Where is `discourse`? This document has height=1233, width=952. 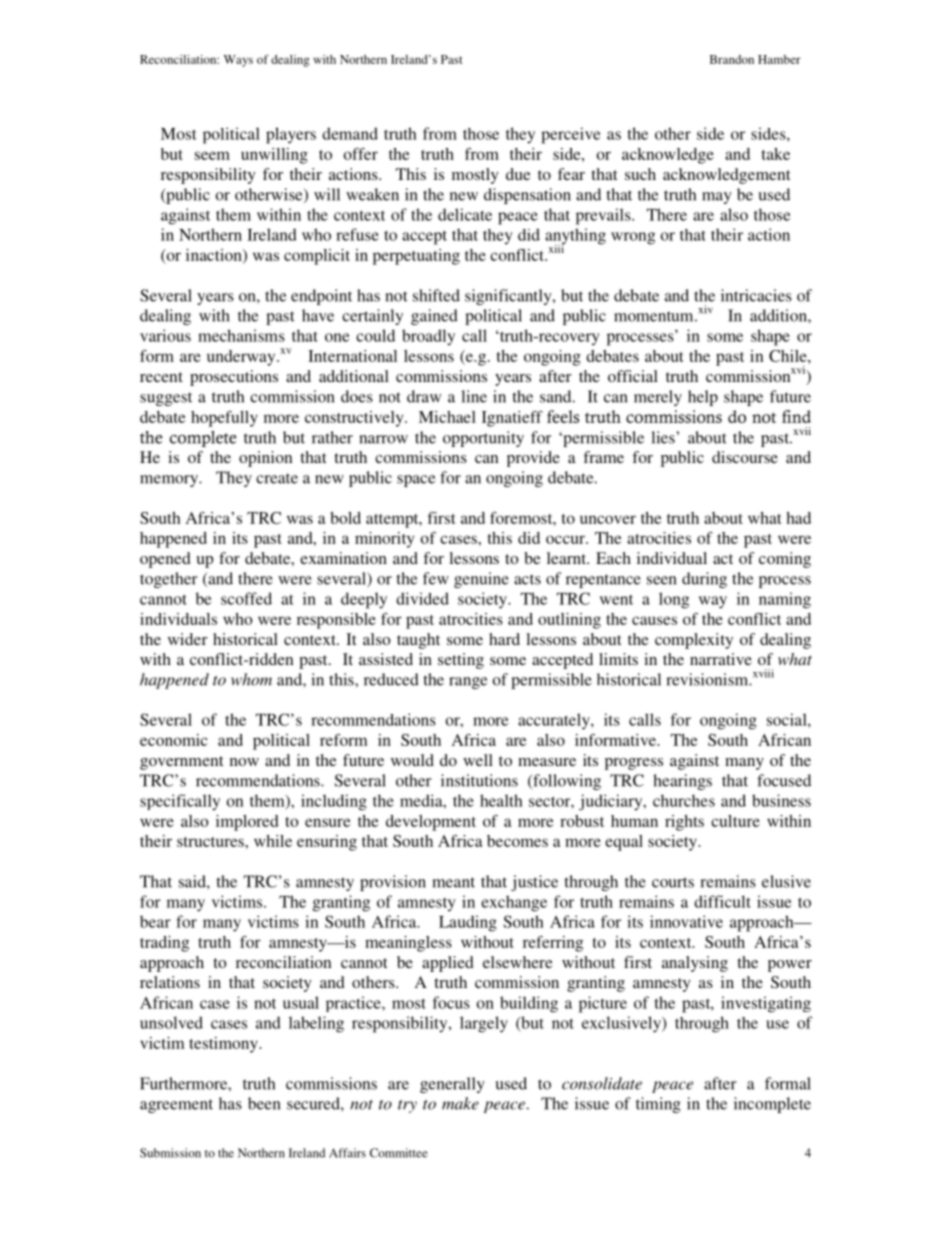 discourse is located at coordinates (745, 457).
